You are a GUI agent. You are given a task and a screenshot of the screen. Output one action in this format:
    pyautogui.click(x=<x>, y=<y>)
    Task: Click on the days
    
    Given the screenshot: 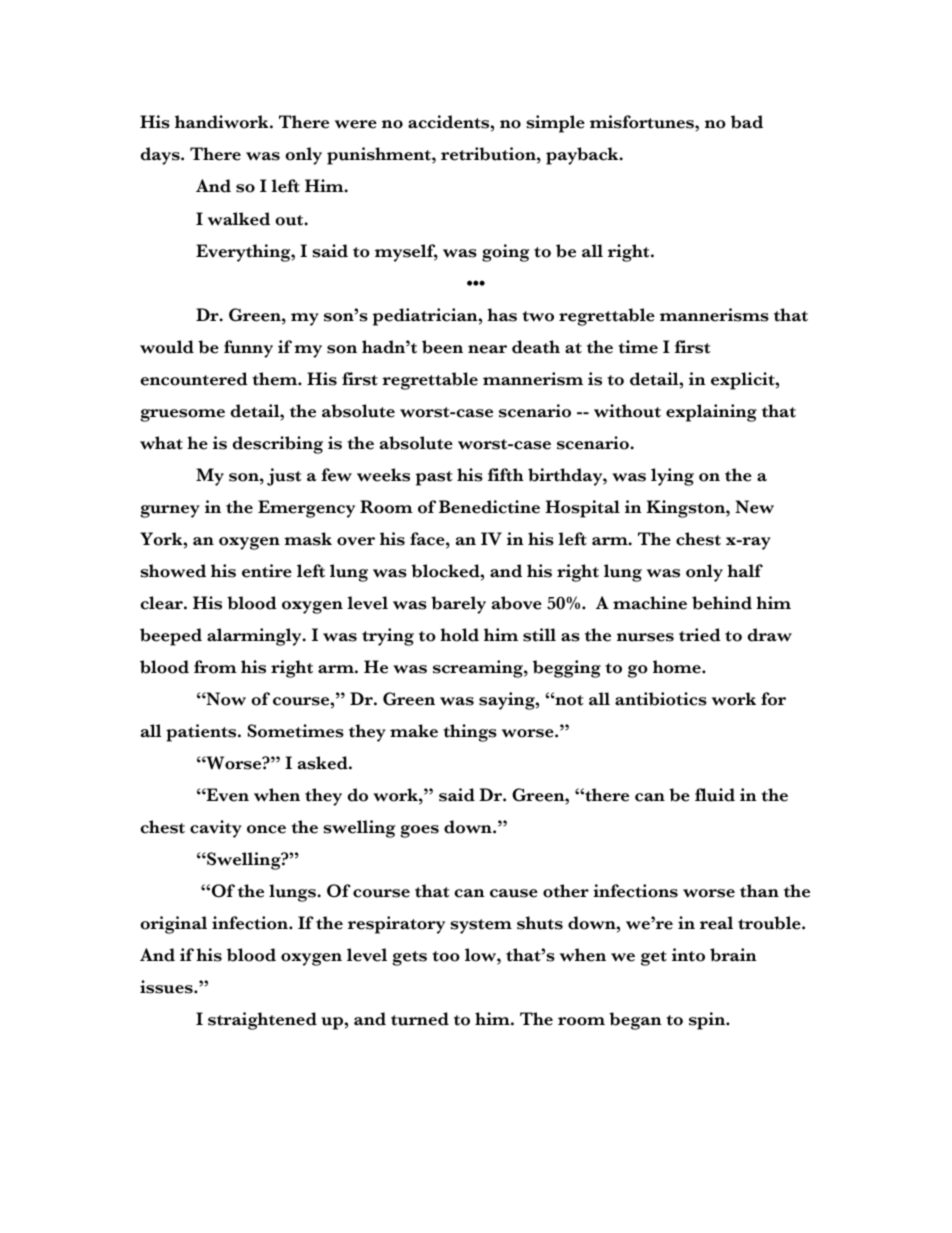 What is the action you would take?
    pyautogui.click(x=161, y=156)
